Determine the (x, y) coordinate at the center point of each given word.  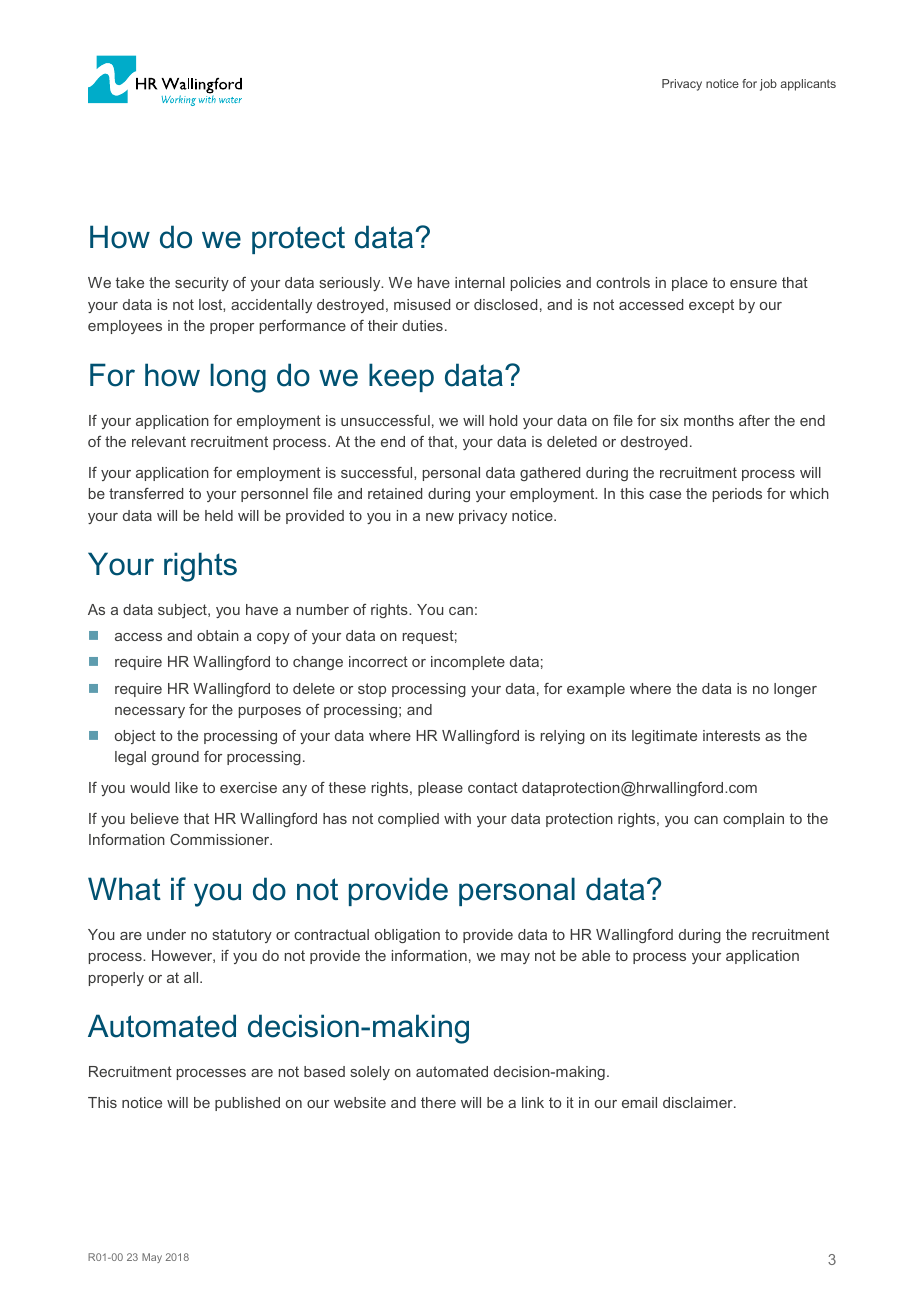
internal (480, 282)
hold (503, 420)
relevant (159, 441)
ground (175, 758)
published (247, 1104)
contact (493, 787)
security (202, 284)
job (768, 85)
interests (731, 735)
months (709, 420)
